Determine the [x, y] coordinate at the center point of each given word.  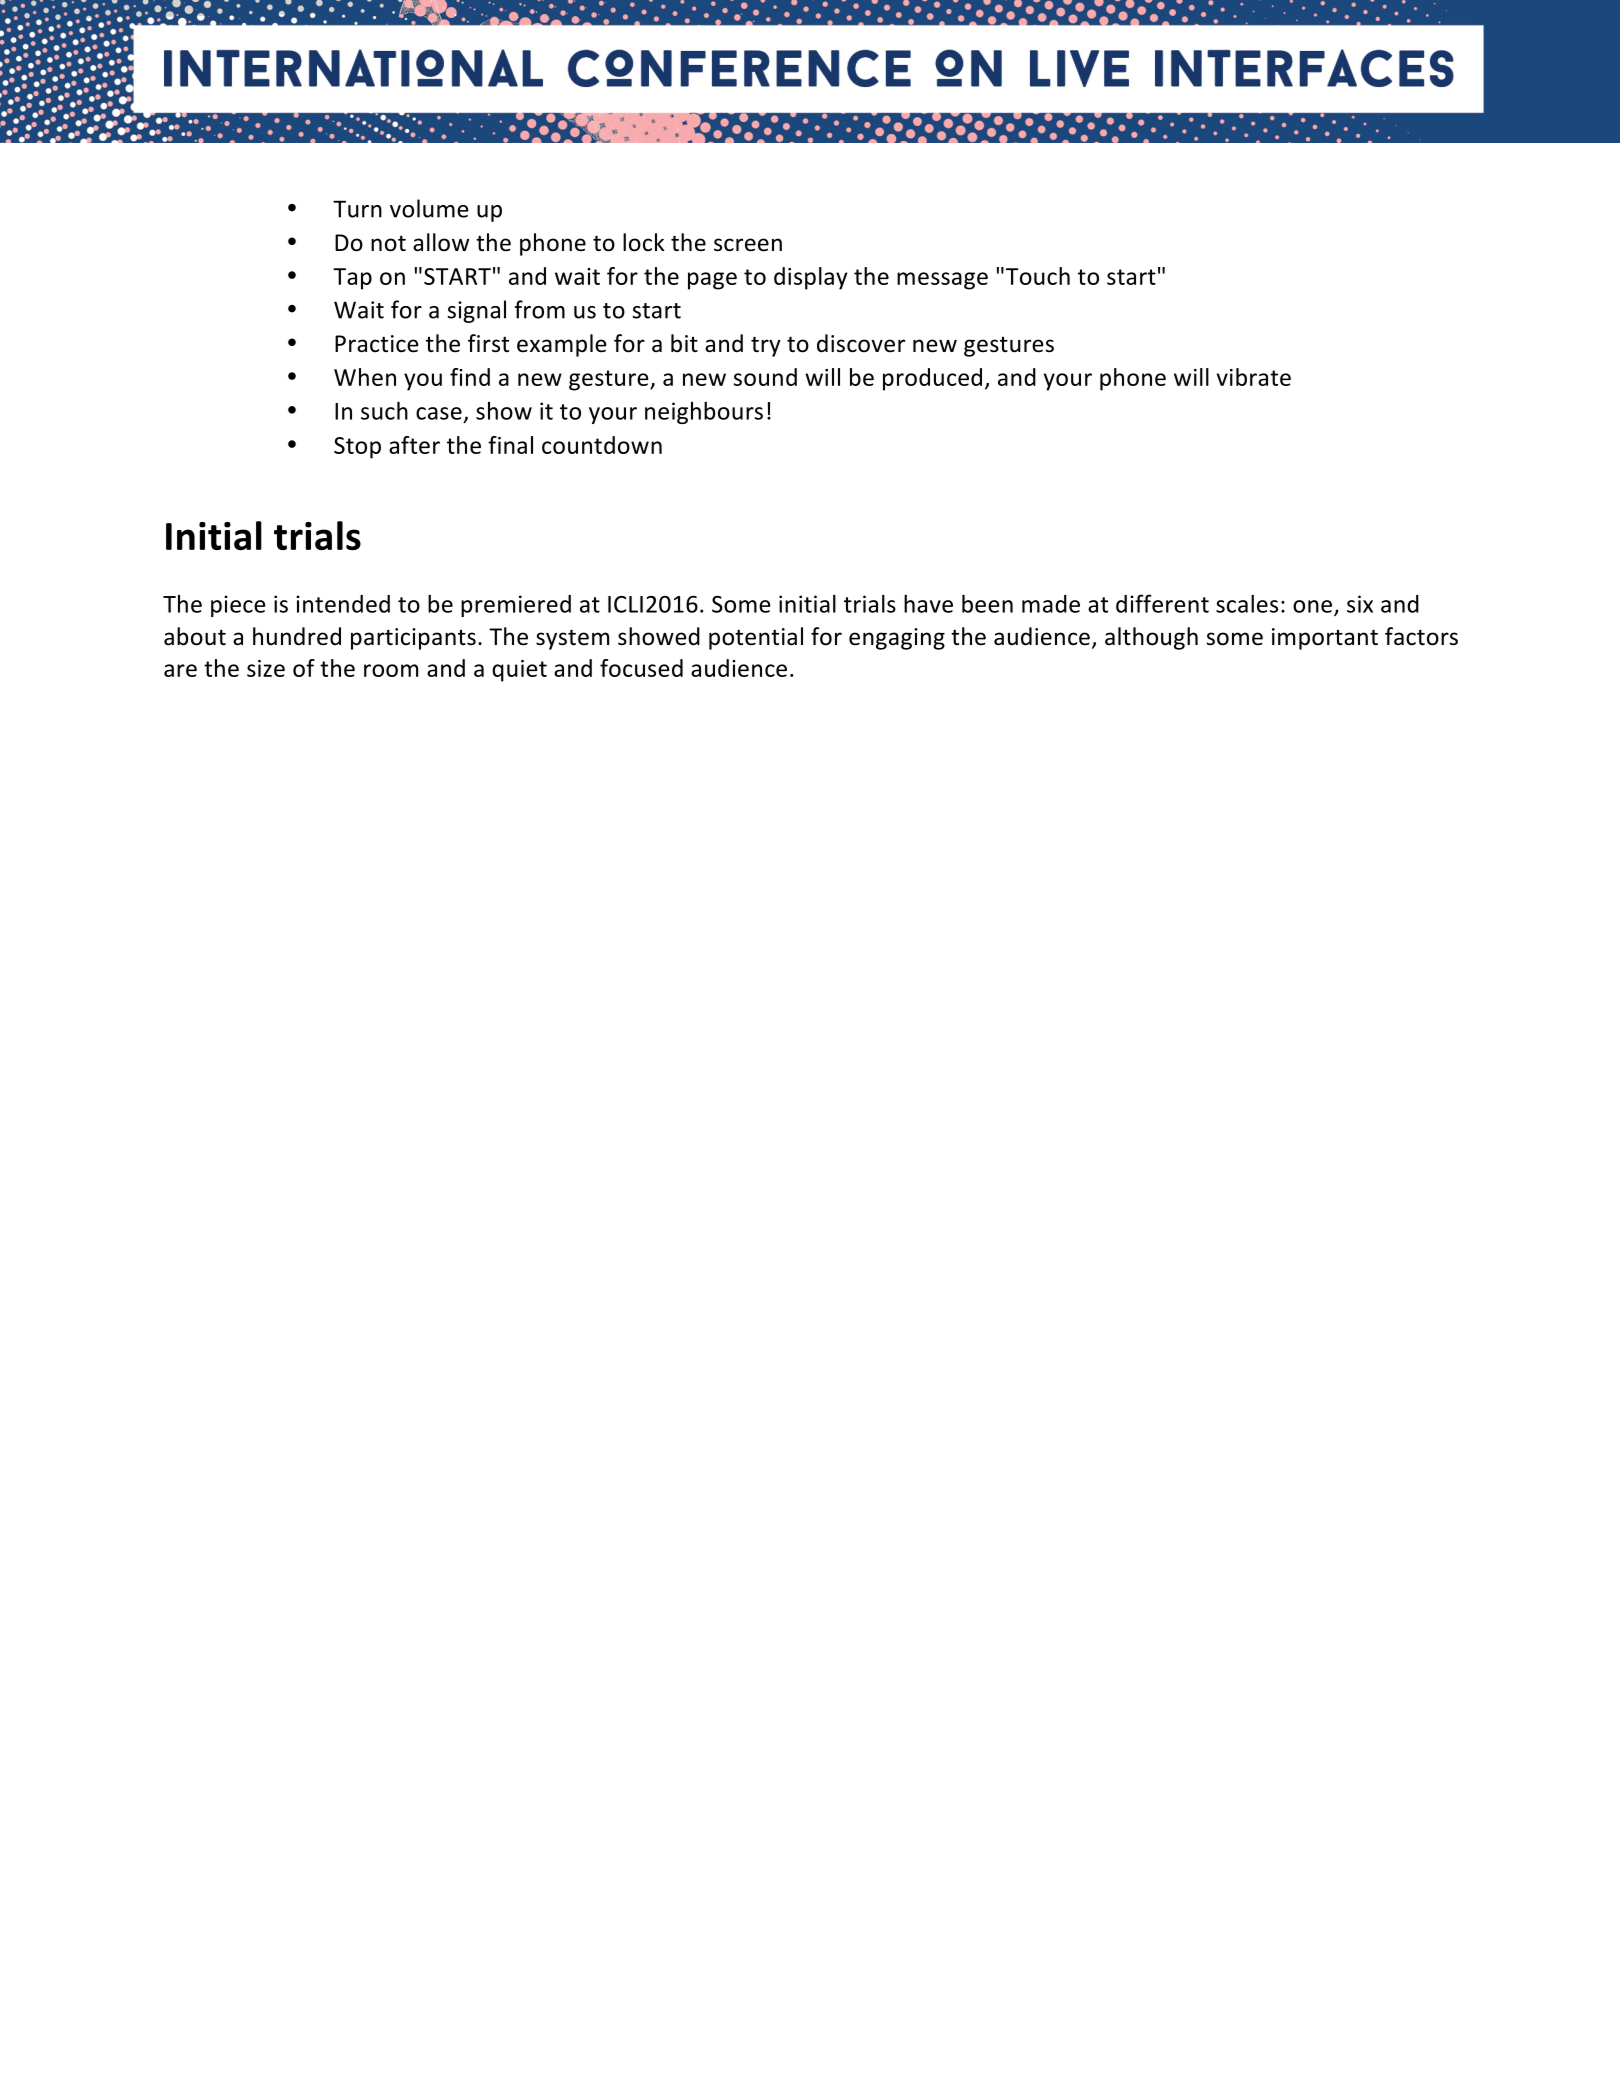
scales [1247, 603]
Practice [377, 344]
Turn [357, 209]
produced [932, 379]
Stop [357, 448]
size [266, 668]
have [928, 603]
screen [748, 245]
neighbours [704, 412]
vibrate [1254, 377]
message [942, 281]
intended [343, 604]
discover [861, 343]
